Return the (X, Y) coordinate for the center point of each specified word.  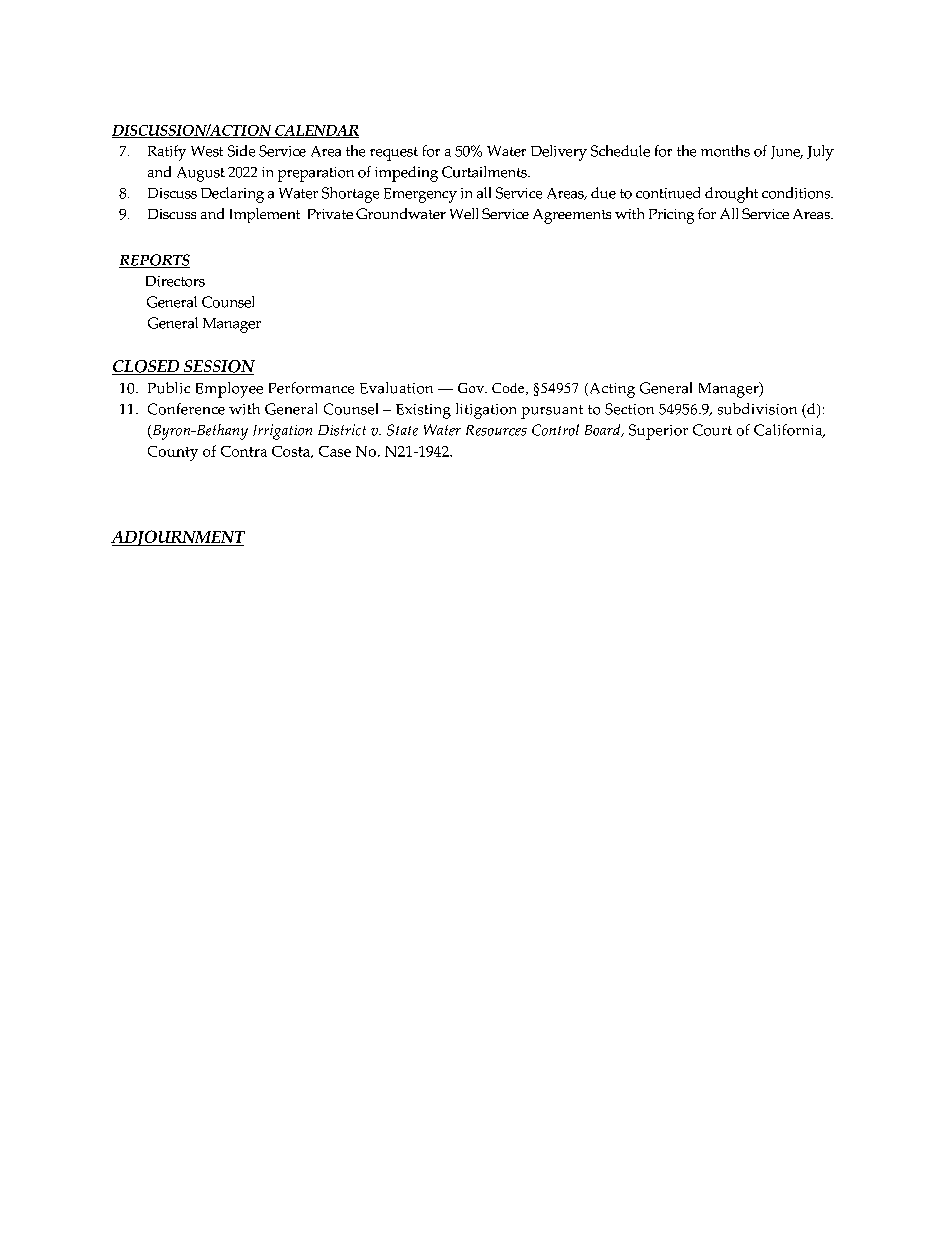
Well (464, 213)
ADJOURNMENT (178, 538)
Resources (496, 430)
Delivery (559, 153)
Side (241, 151)
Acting (611, 390)
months (725, 151)
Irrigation (282, 432)
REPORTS (154, 261)
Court (712, 430)
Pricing (671, 216)
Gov (472, 388)
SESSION (218, 367)
